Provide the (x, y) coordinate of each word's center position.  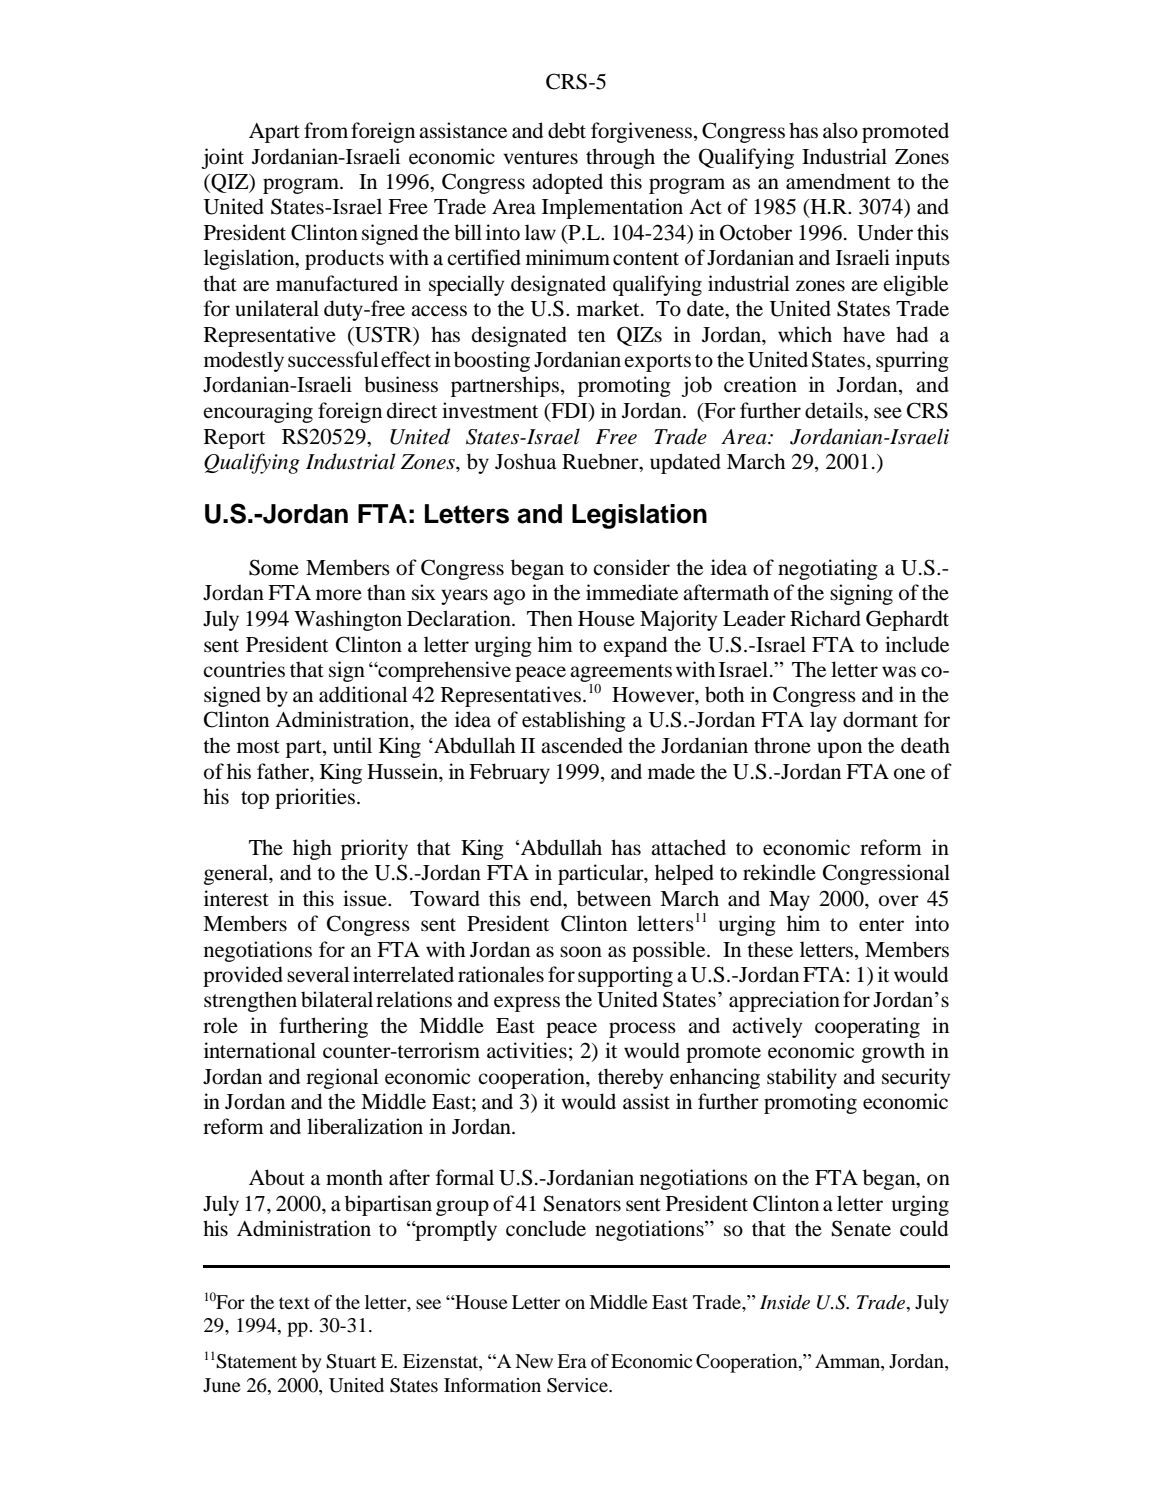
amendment (838, 181)
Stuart (351, 1361)
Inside (785, 1302)
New (534, 1361)
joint (222, 158)
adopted (567, 183)
